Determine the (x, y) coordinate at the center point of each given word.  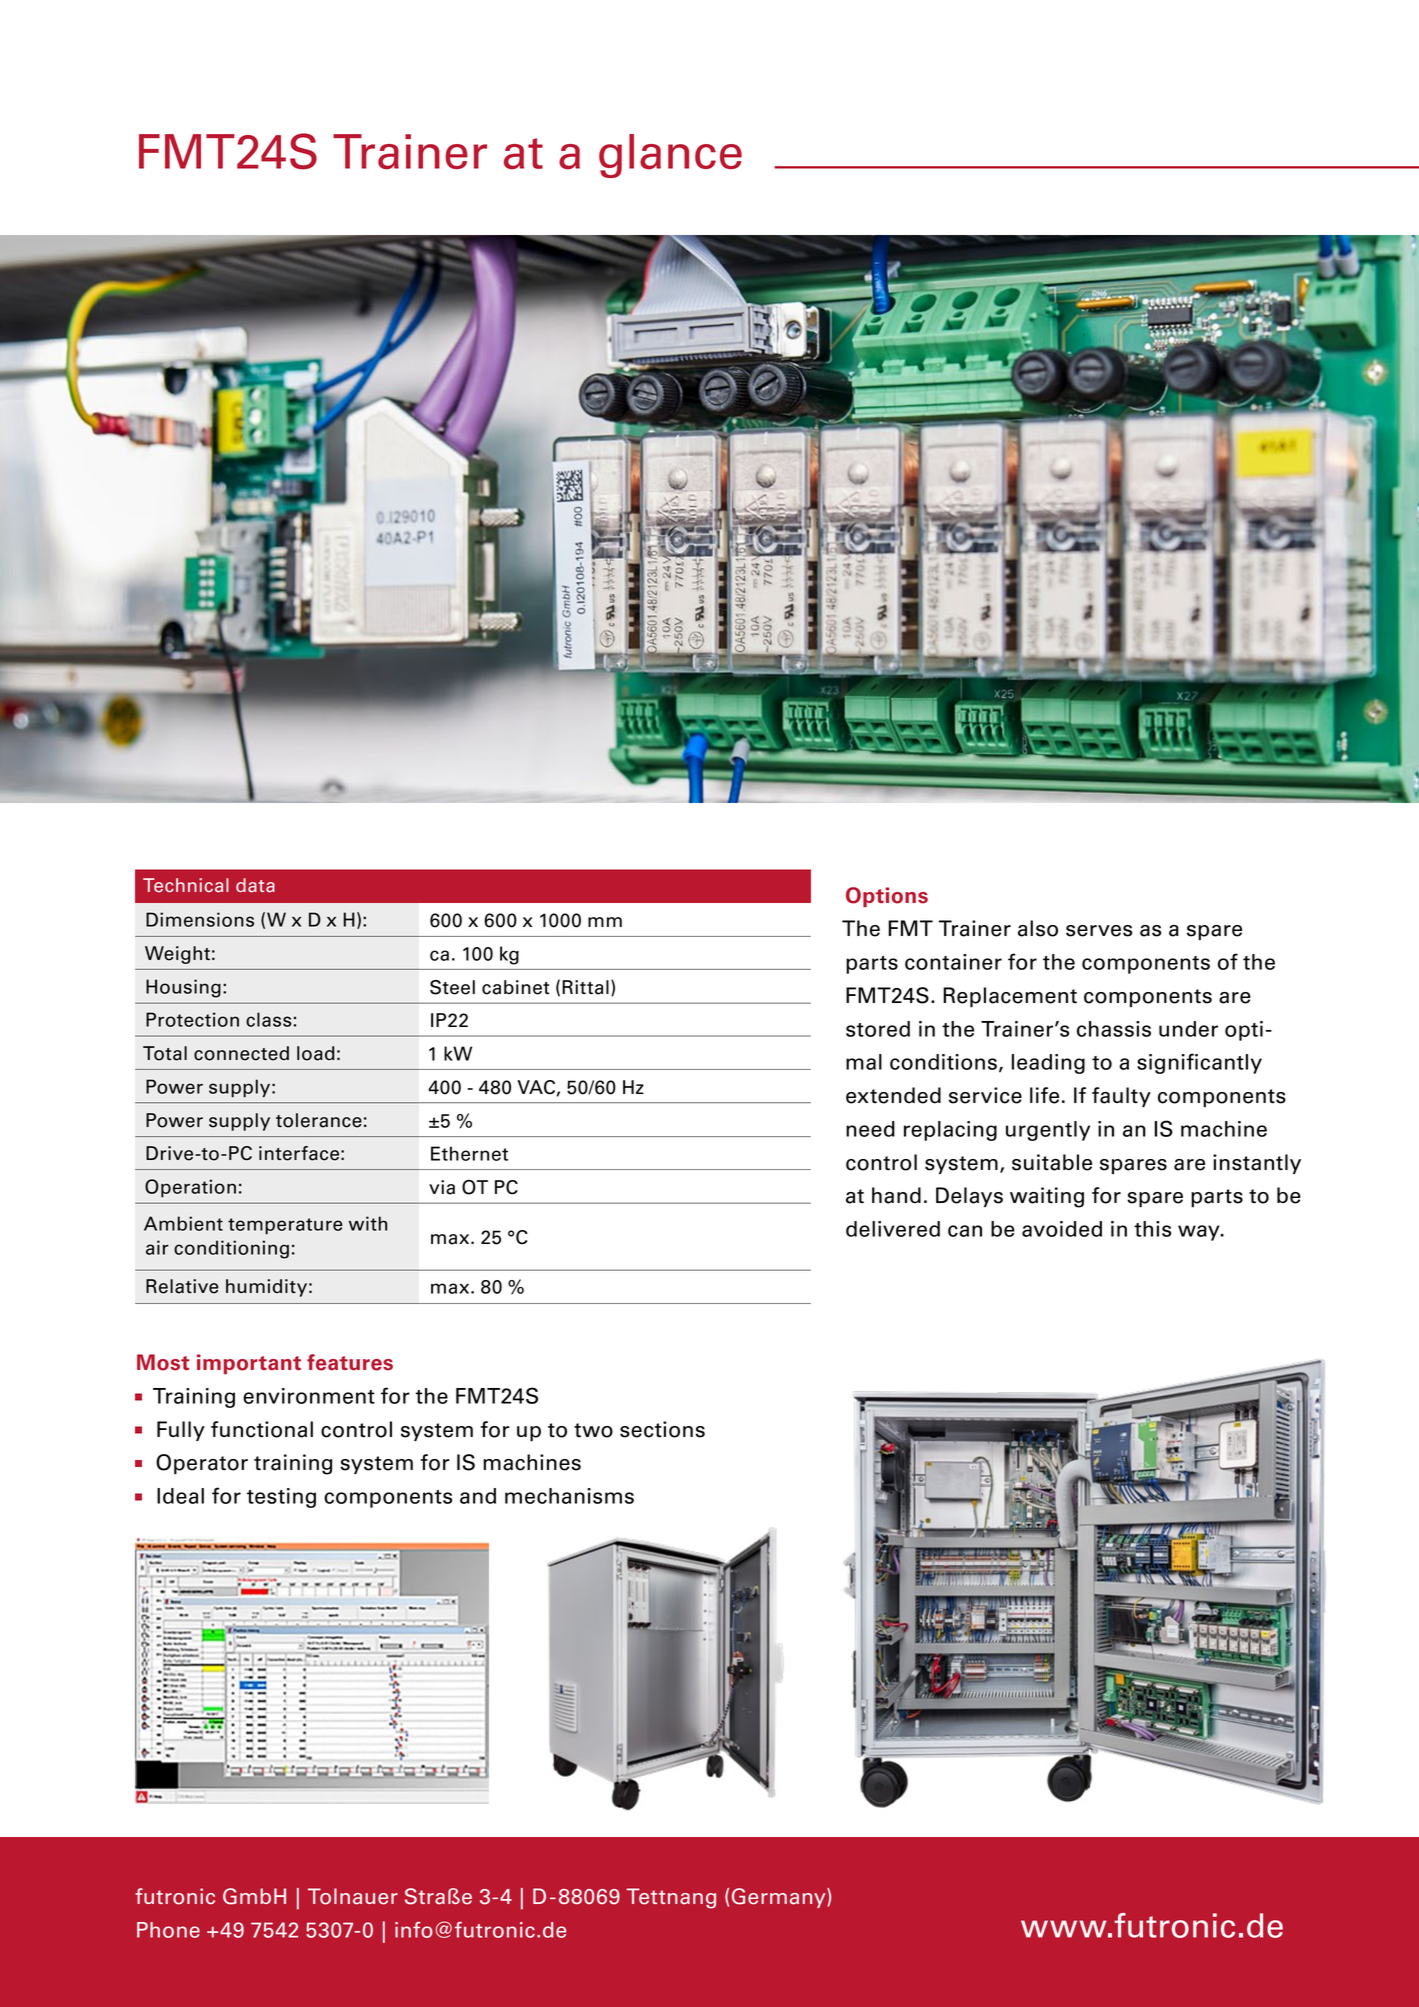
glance (670, 156)
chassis (1114, 1029)
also (1038, 928)
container (953, 962)
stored (878, 1029)
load (315, 1053)
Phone (168, 1930)
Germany (780, 1898)
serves (1099, 931)
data (255, 885)
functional (262, 1429)
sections (662, 1429)
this (1152, 1229)
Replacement (1010, 997)
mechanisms (569, 1496)
